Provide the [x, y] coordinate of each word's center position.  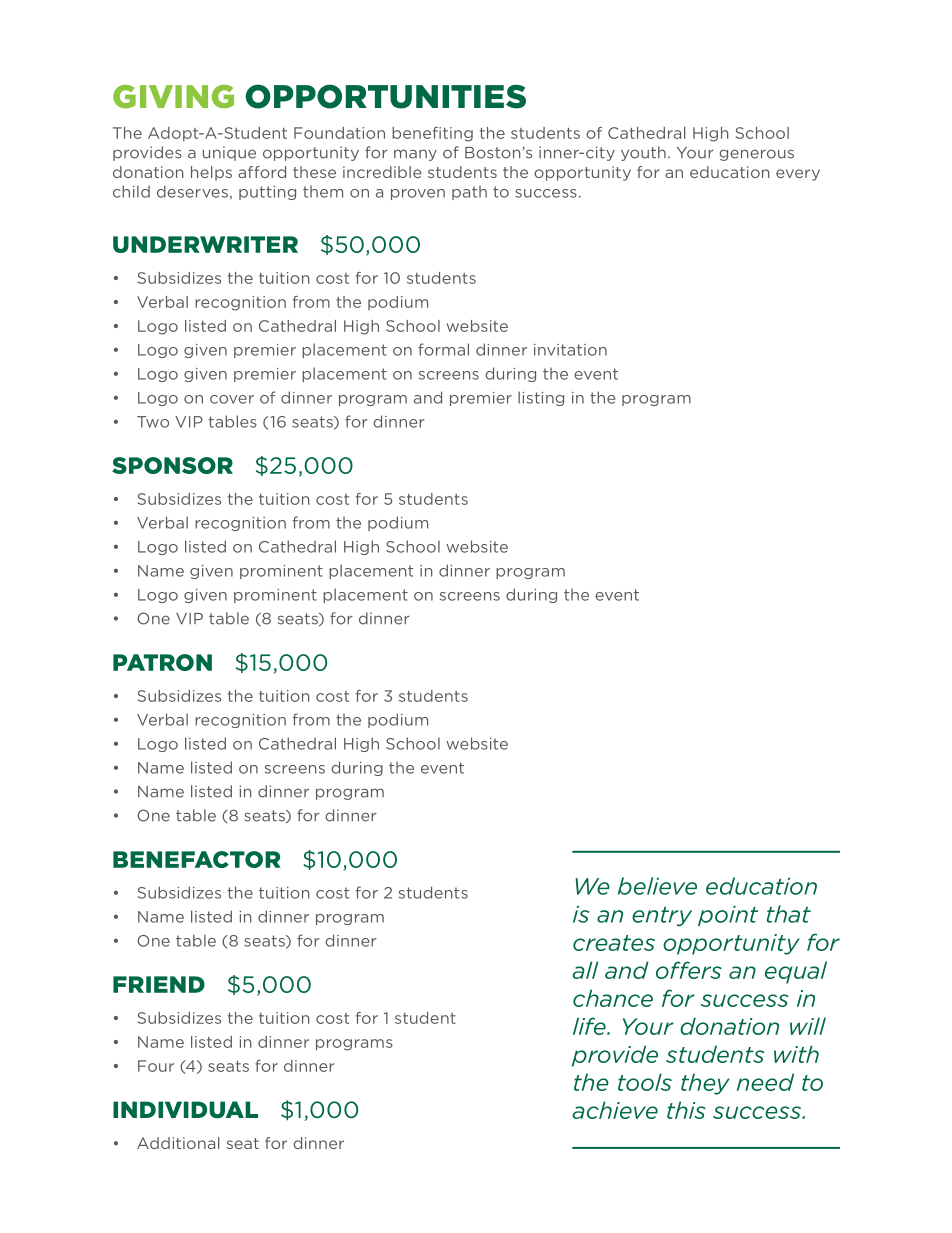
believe [657, 886]
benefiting [432, 134]
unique [229, 153]
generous [756, 155]
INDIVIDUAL [185, 1110]
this [686, 1110]
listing [541, 398]
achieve [615, 1110]
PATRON [162, 662]
